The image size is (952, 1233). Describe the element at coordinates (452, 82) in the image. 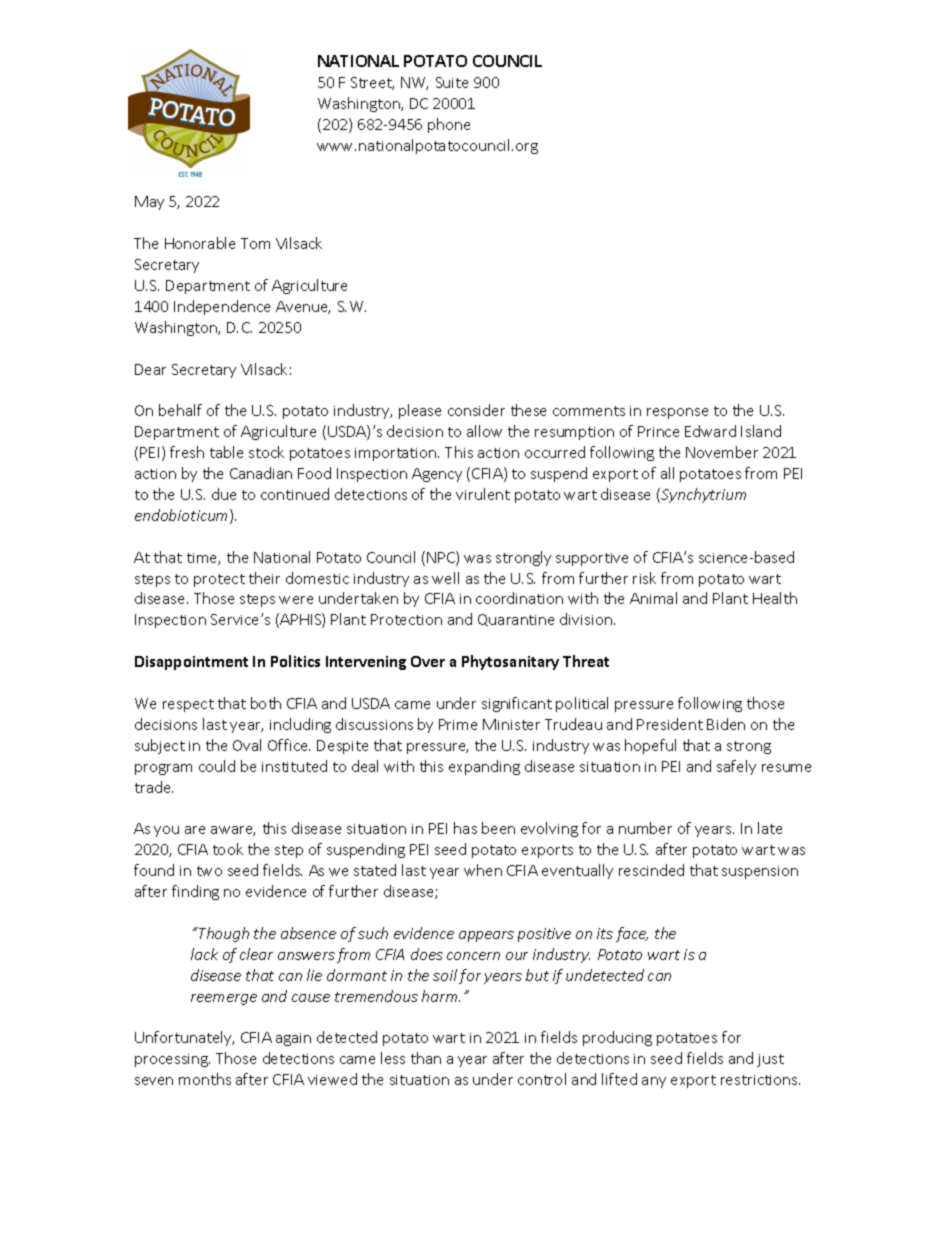

I see `Suite` at that location.
